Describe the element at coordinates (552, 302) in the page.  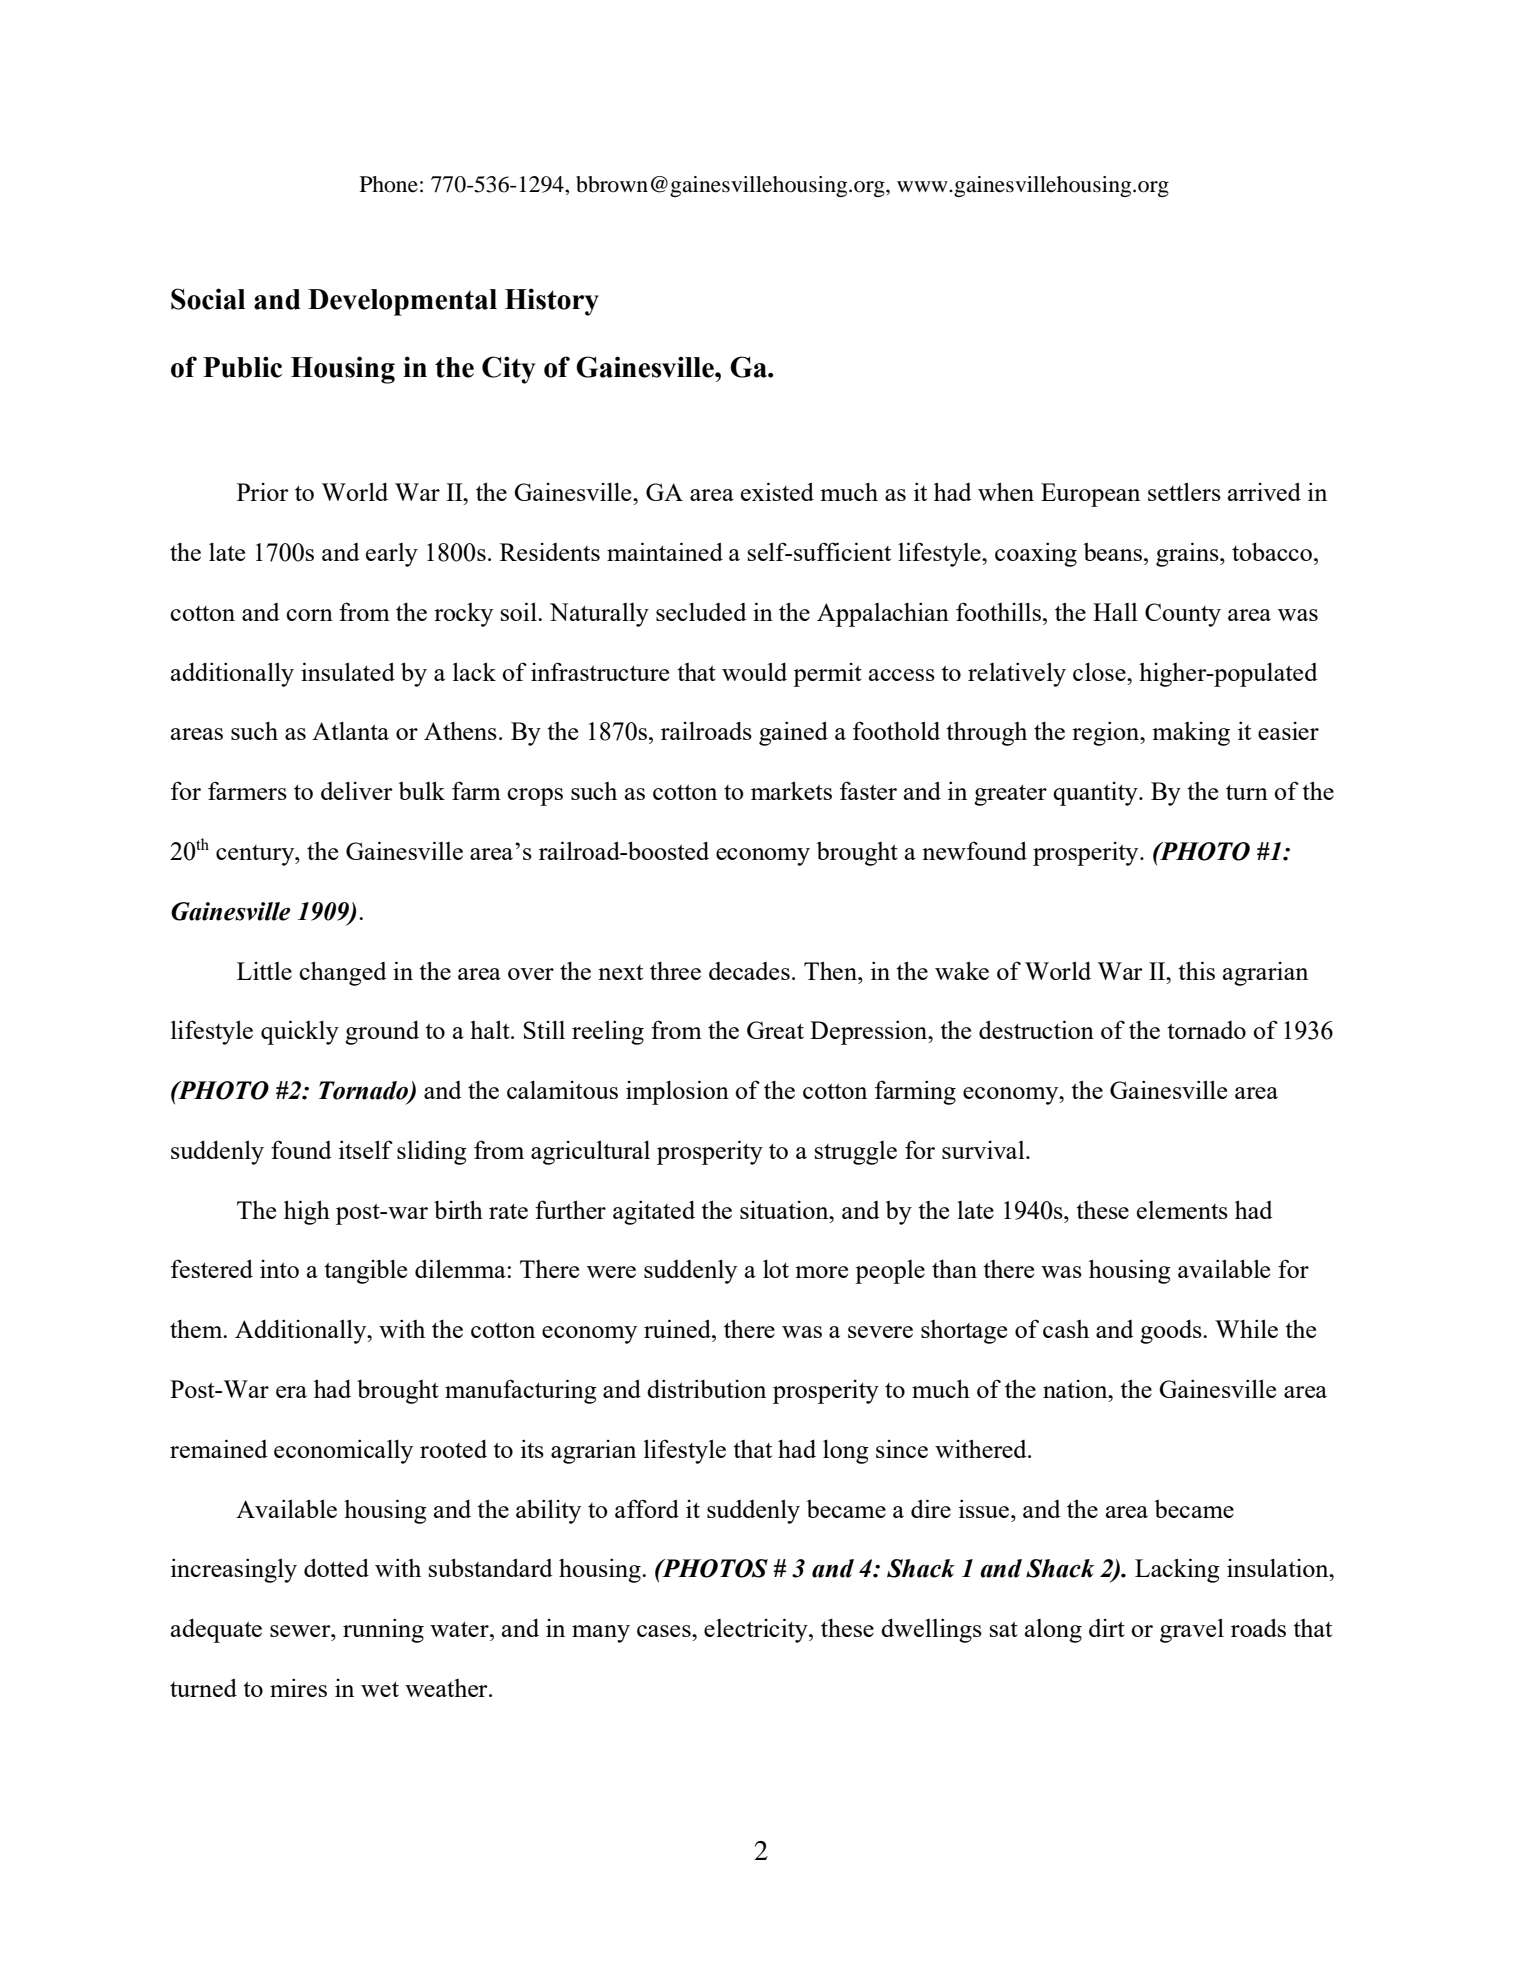
I see `History` at that location.
